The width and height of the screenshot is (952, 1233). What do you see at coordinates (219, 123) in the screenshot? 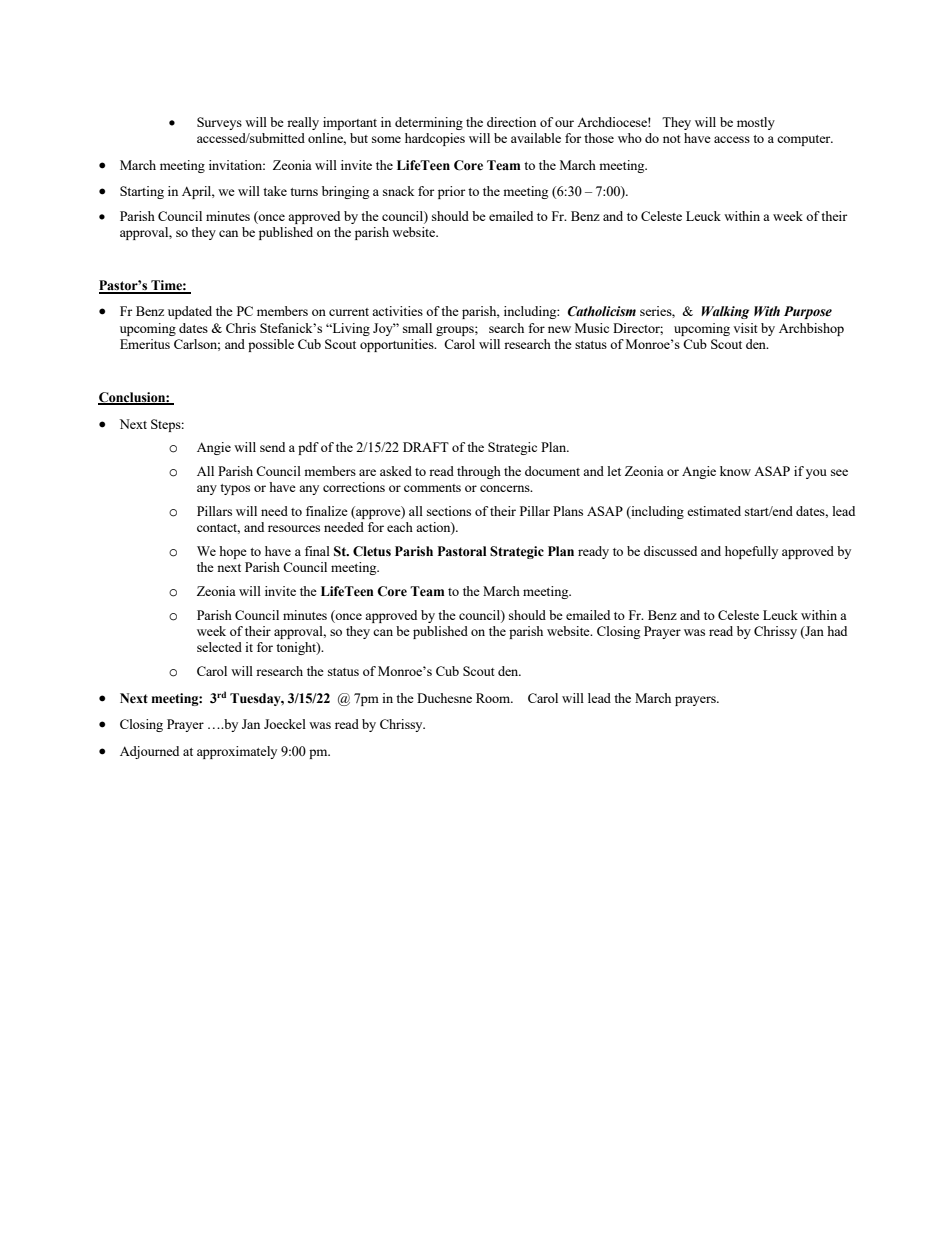
I see `Surveys` at bounding box center [219, 123].
